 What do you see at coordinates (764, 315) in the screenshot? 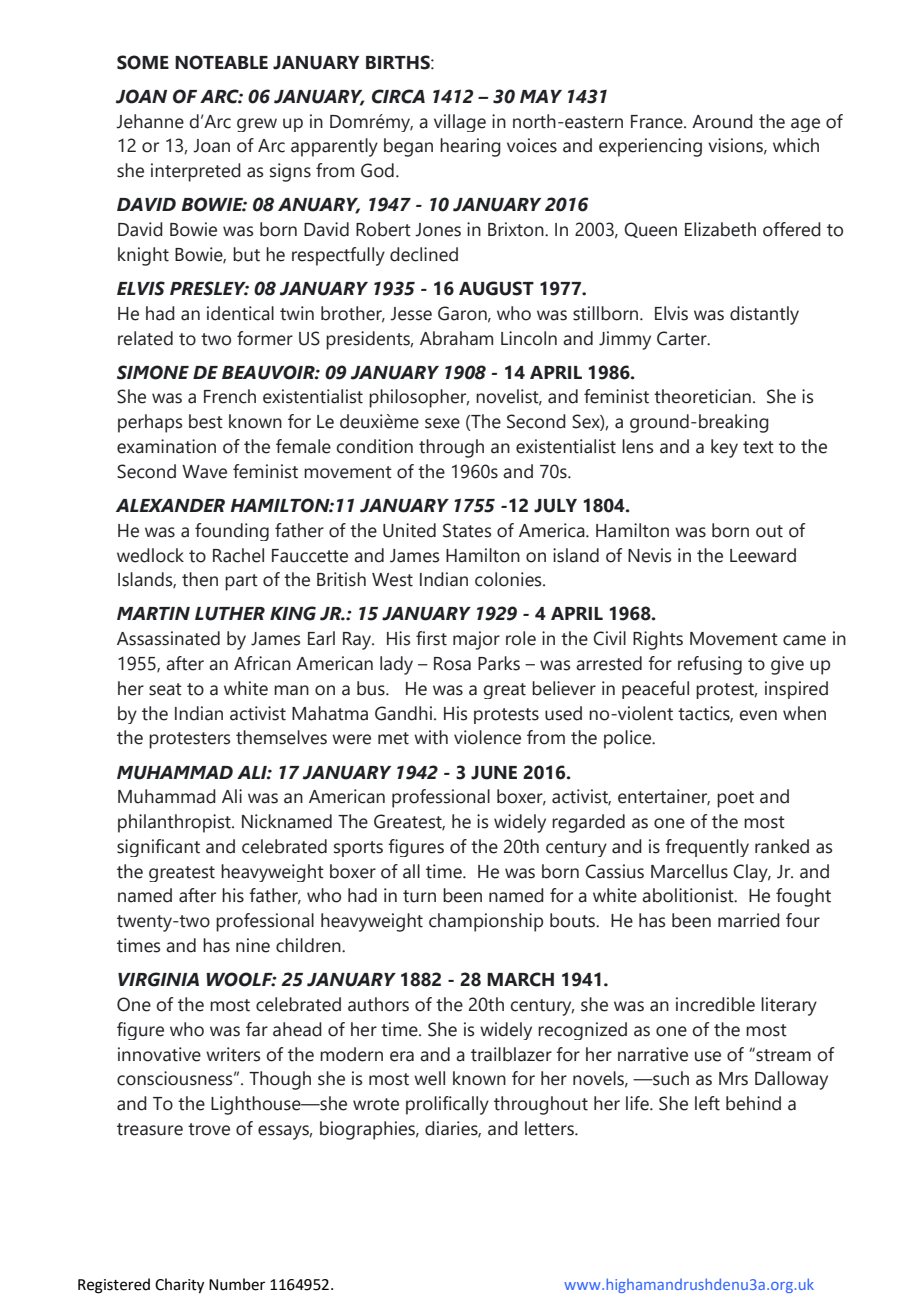
I see `distantly` at bounding box center [764, 315].
